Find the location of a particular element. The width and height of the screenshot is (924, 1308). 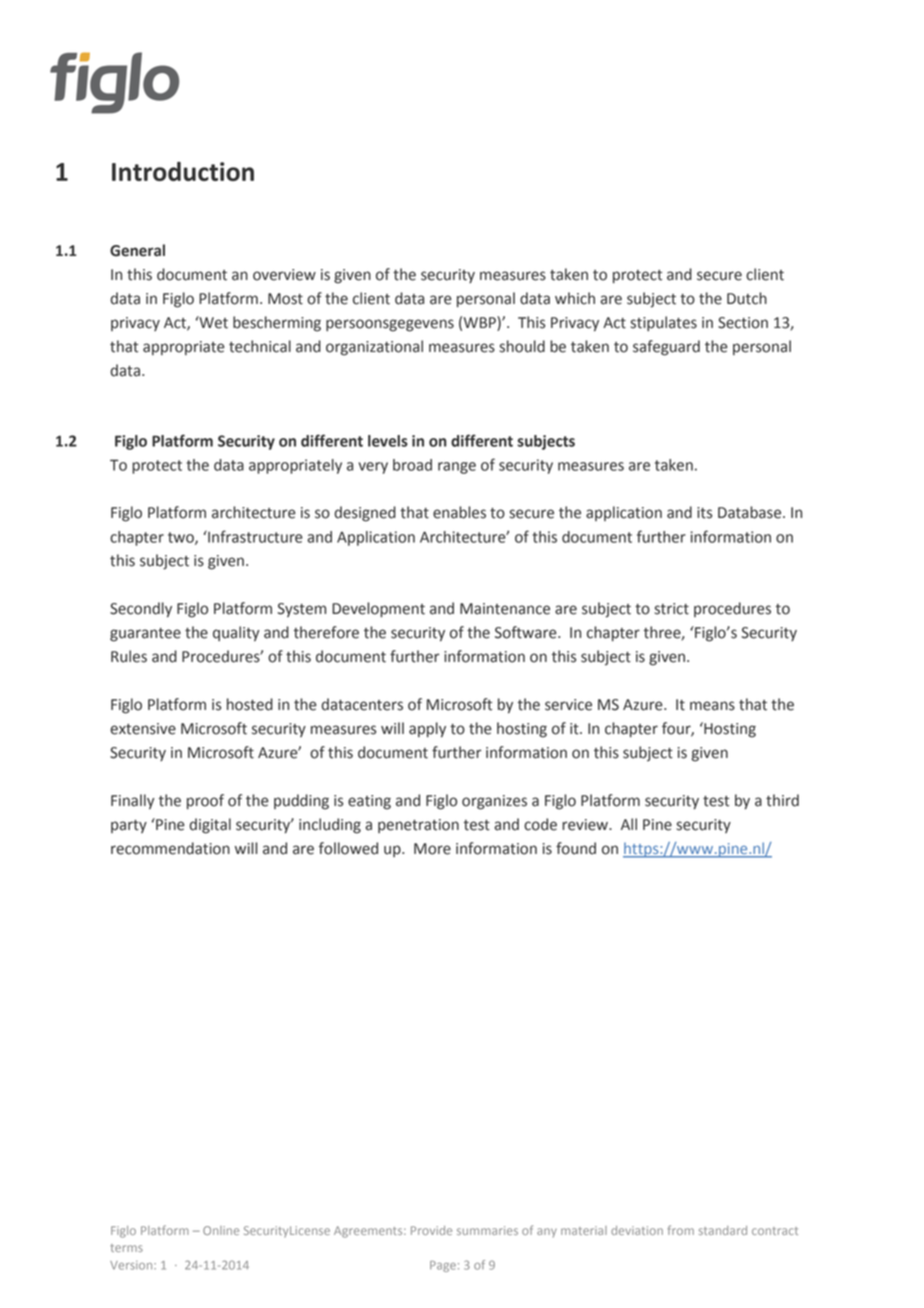

means is located at coordinates (712, 706).
